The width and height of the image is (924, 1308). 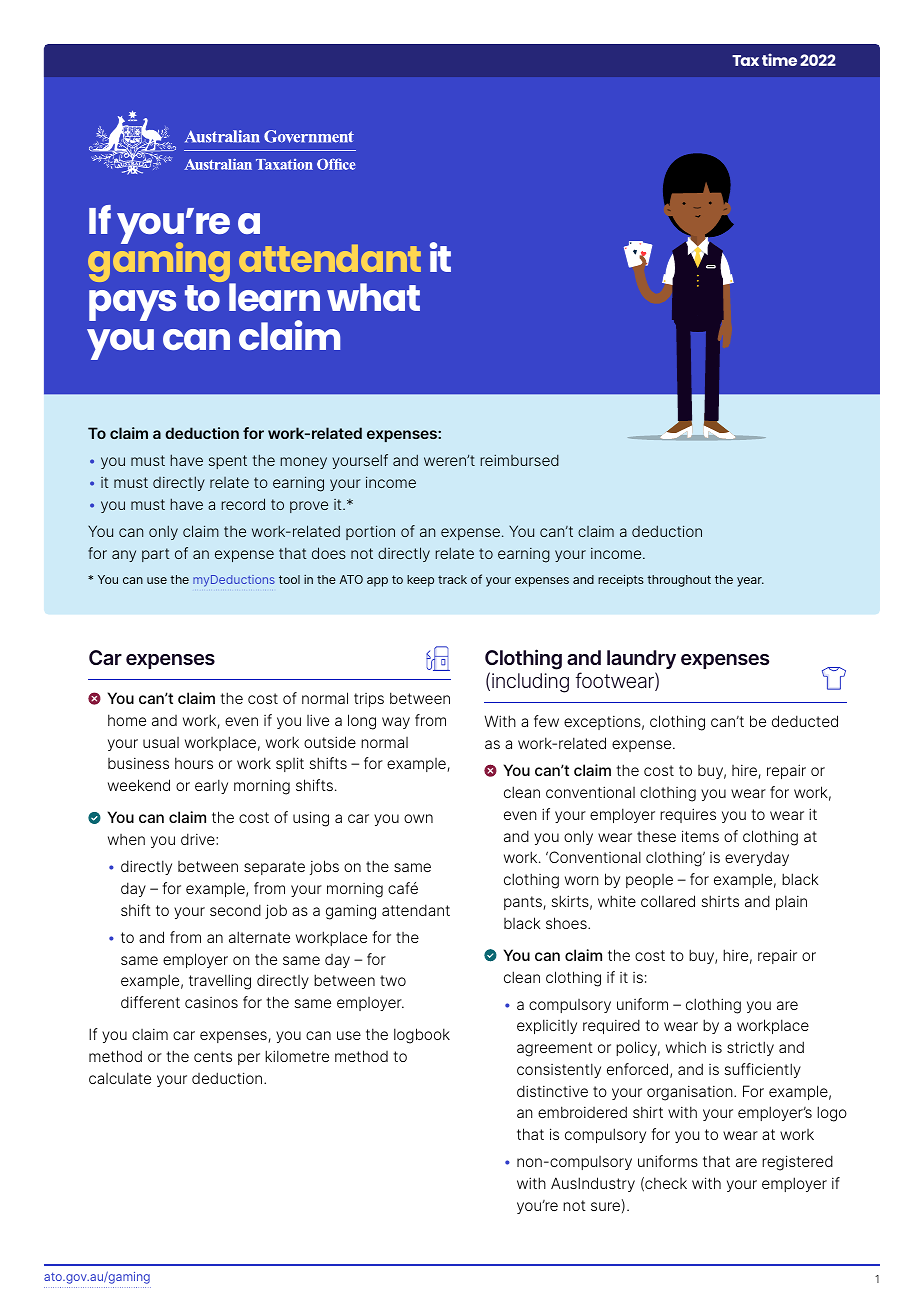 What do you see at coordinates (797, 1163) in the image?
I see `registered` at bounding box center [797, 1163].
